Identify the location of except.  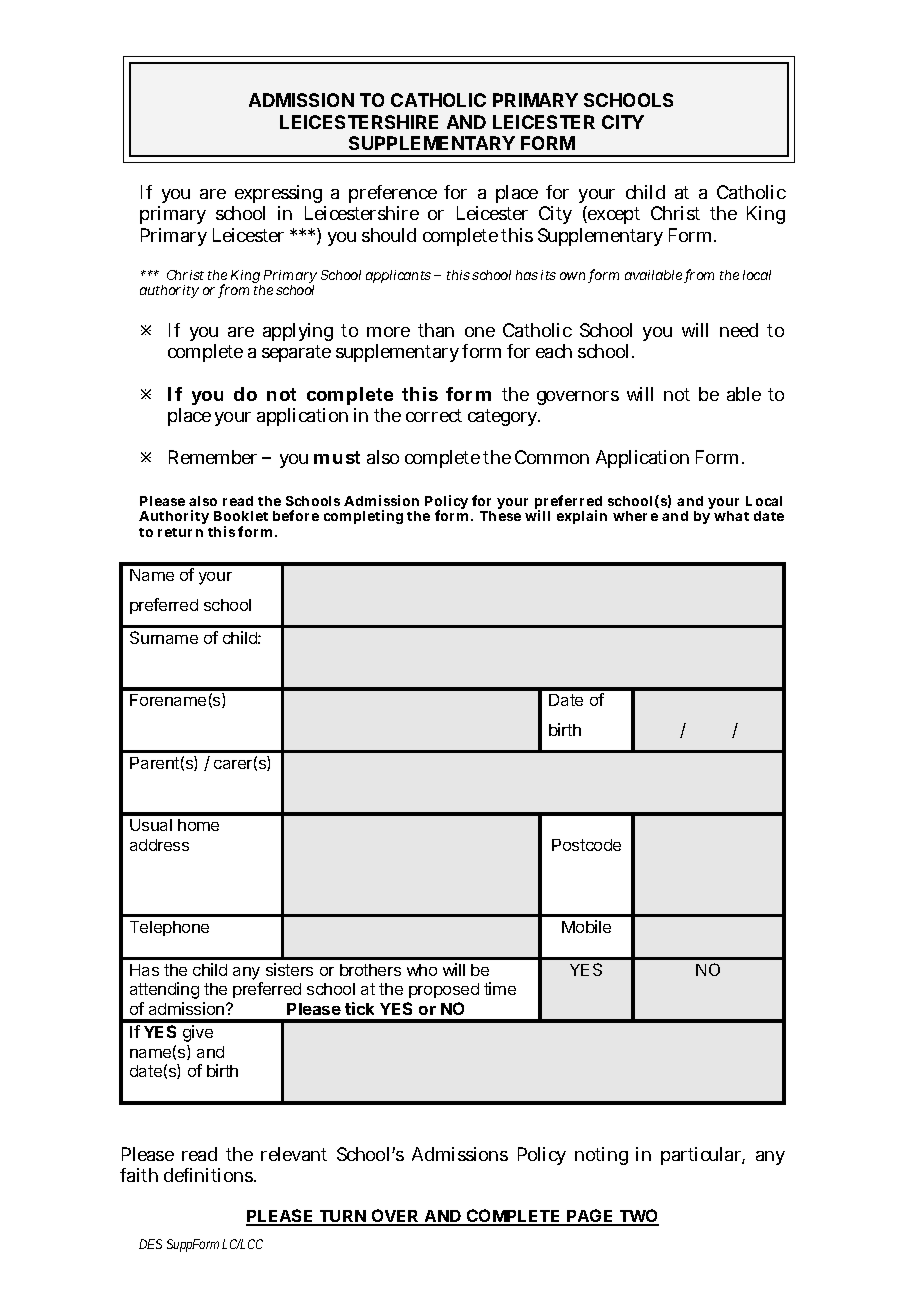
(613, 215).
